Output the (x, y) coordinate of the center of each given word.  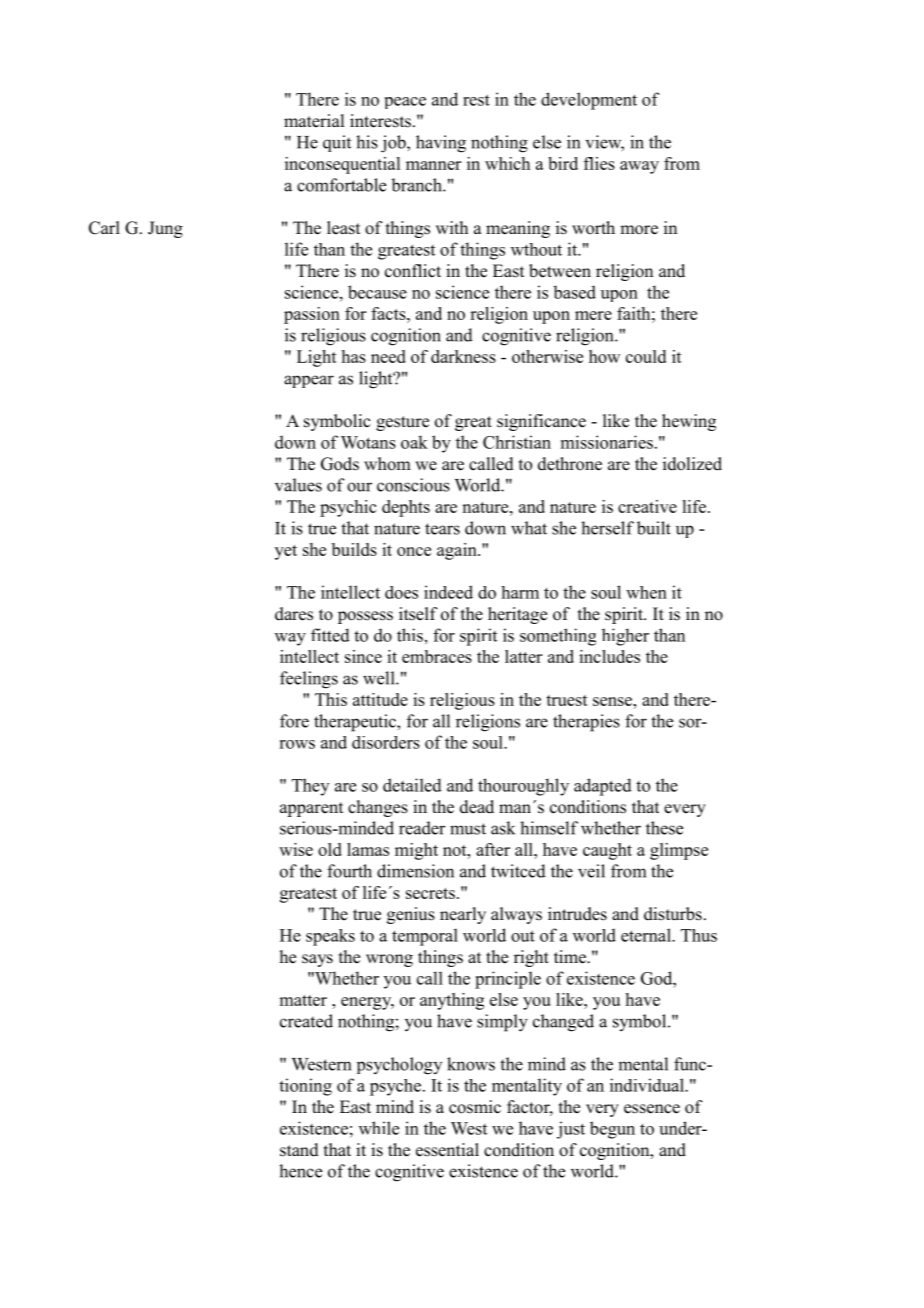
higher (625, 637)
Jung (165, 229)
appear (309, 381)
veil (591, 871)
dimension (415, 871)
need (388, 356)
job (394, 144)
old (330, 849)
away (639, 167)
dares (294, 614)
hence (300, 1171)
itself (418, 614)
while (379, 1128)
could (646, 356)
